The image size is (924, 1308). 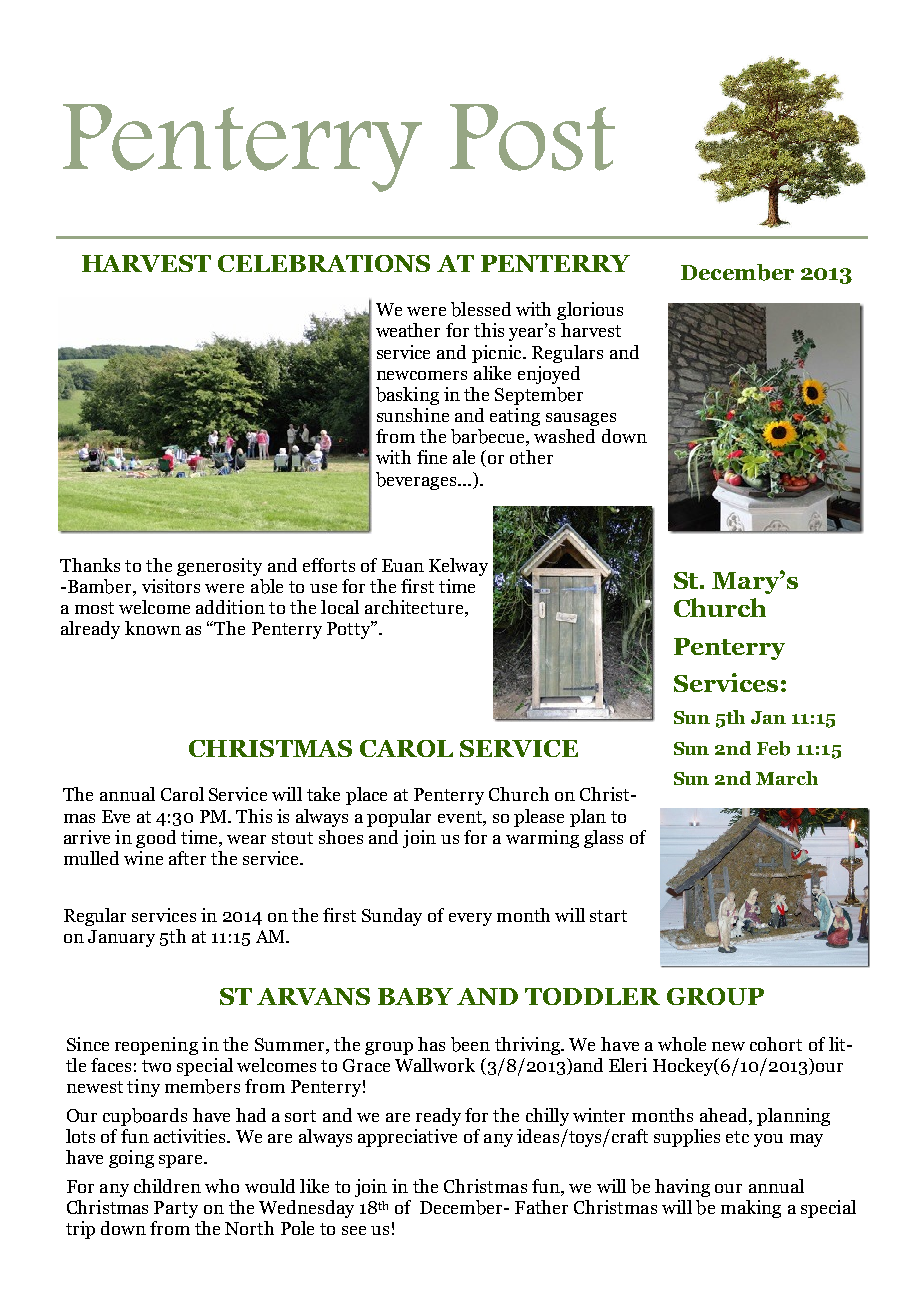 I want to click on BABY, so click(x=415, y=996).
